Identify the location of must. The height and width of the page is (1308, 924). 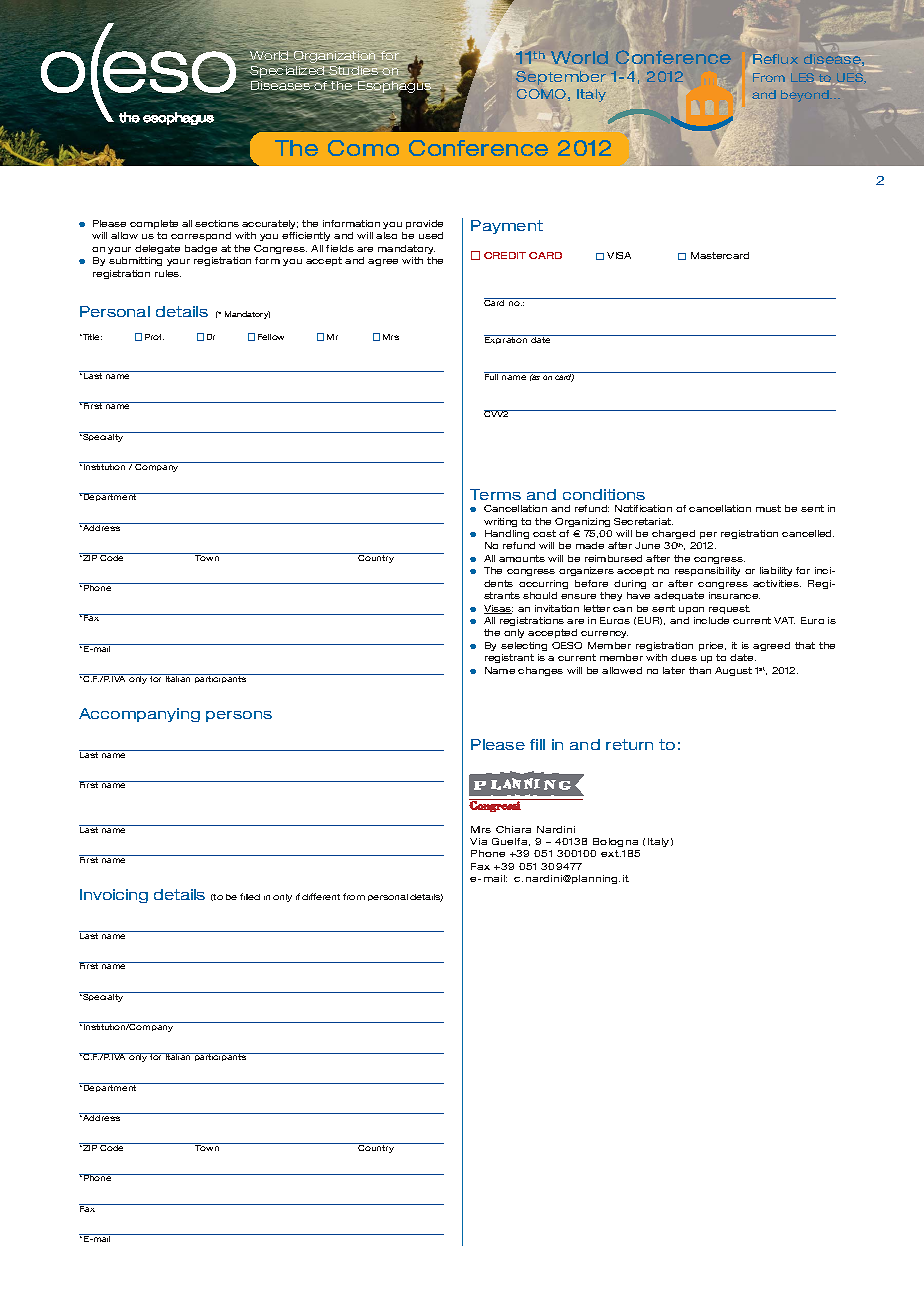
(768, 508).
